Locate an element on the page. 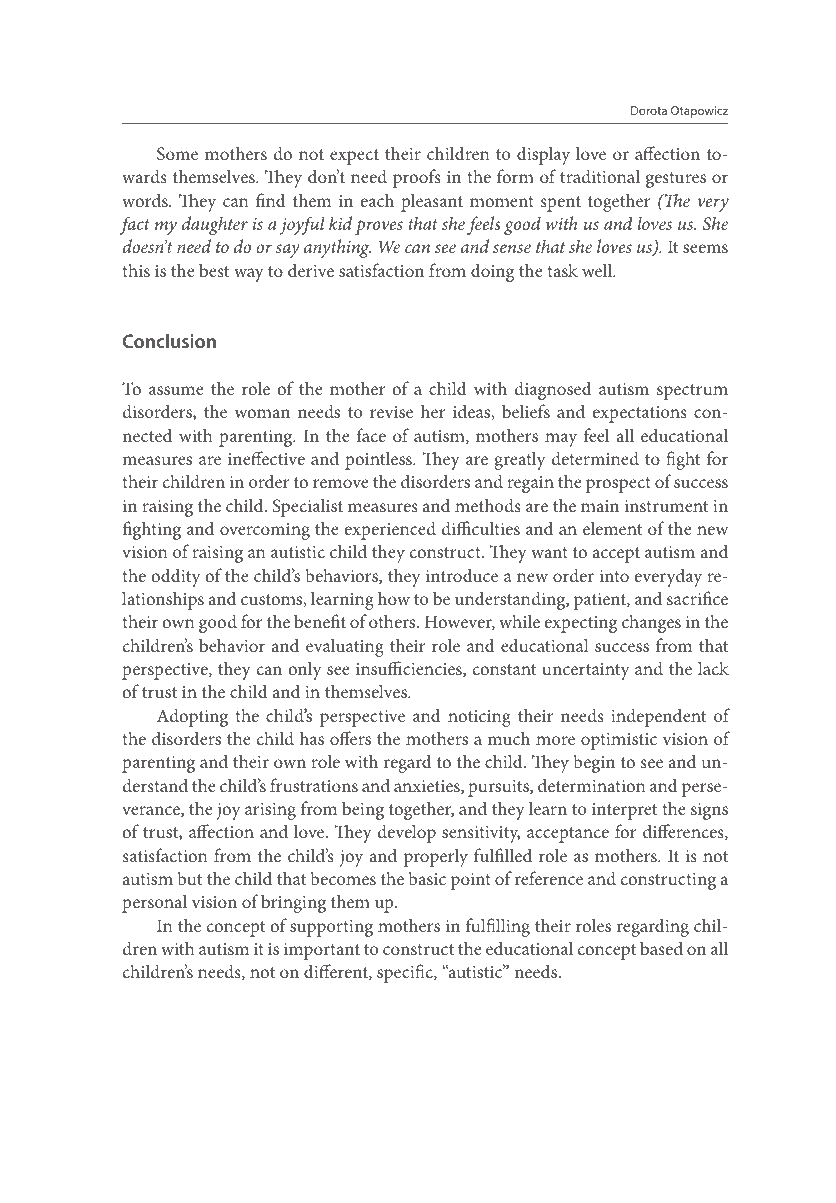  Conclusion is located at coordinates (169, 341).
